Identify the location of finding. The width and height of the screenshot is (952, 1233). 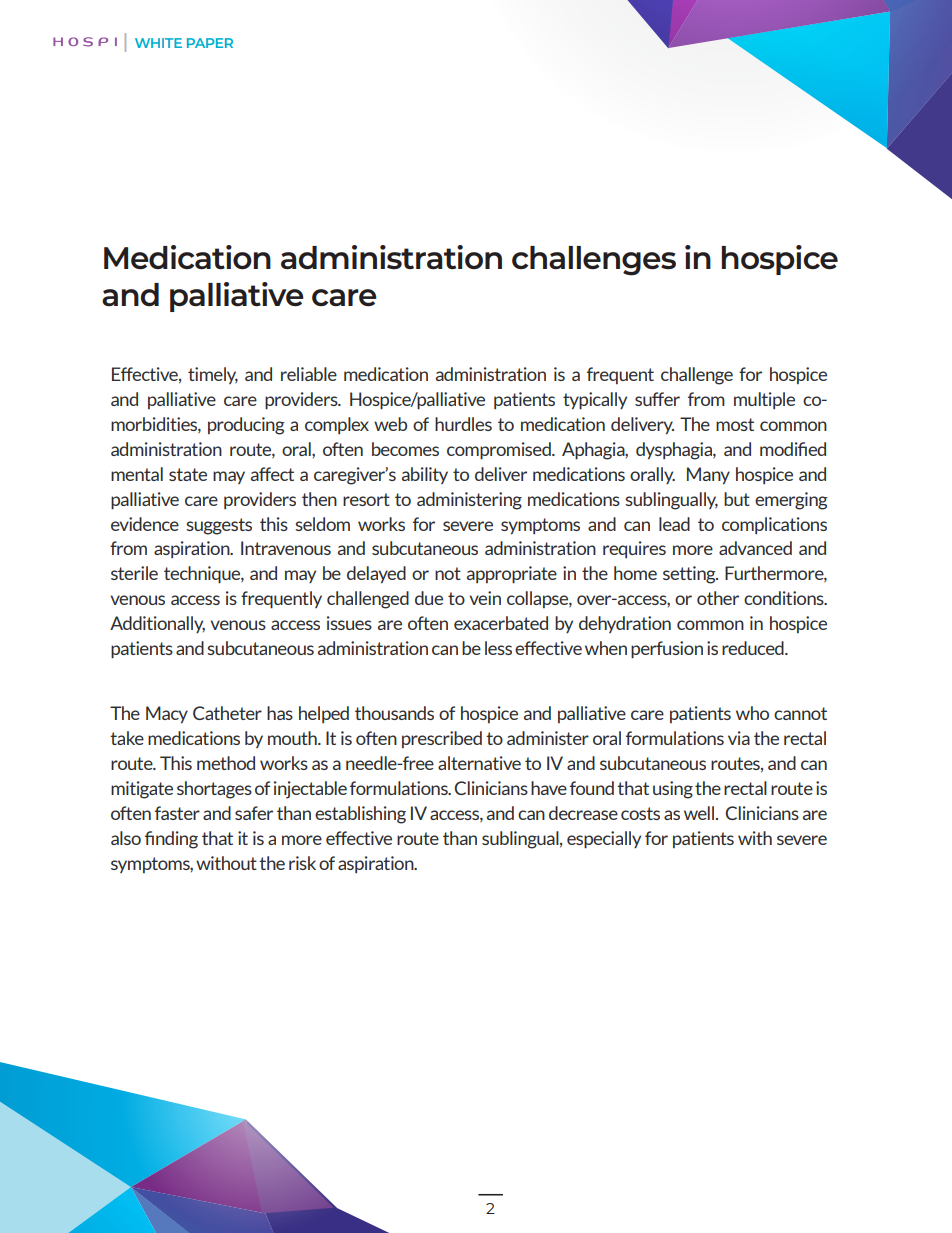
(171, 840).
